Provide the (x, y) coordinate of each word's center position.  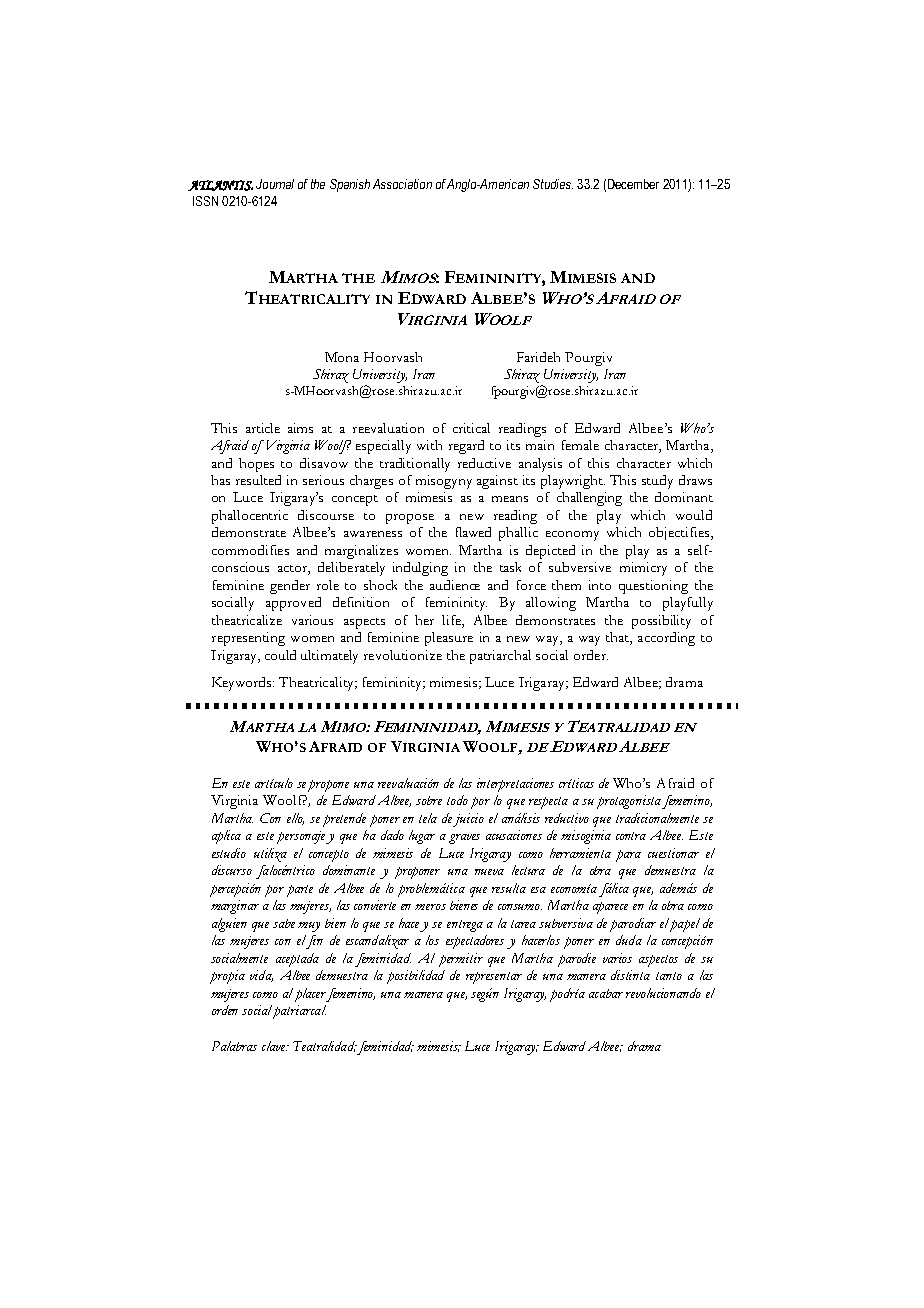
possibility (661, 622)
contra (631, 836)
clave (275, 1046)
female (580, 445)
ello (295, 819)
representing (248, 639)
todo (457, 800)
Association (402, 184)
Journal (275, 184)
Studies (553, 184)
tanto (669, 976)
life (452, 621)
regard (466, 447)
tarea (523, 924)
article (263, 428)
